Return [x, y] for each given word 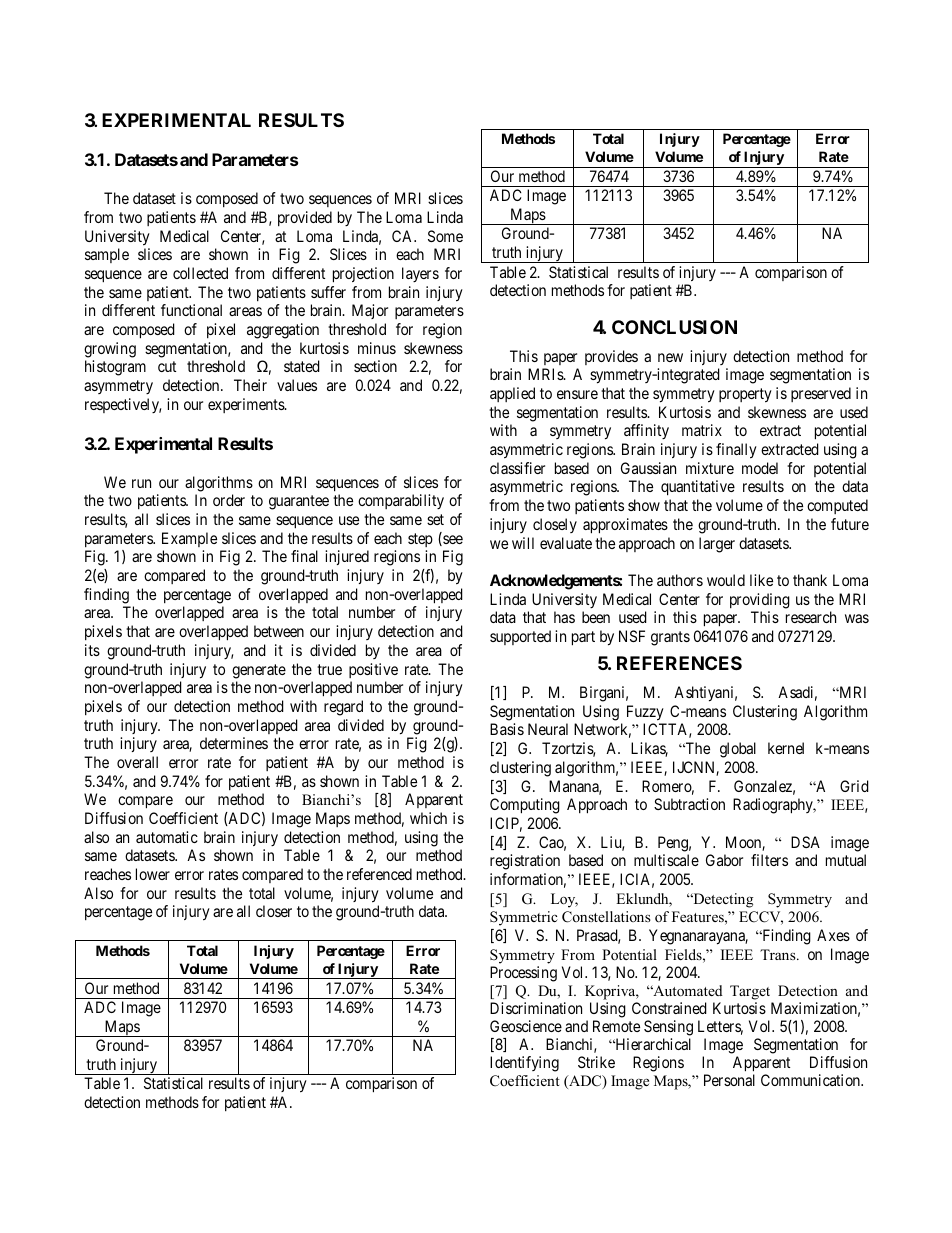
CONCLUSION [674, 327]
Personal [729, 1080]
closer [274, 911]
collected [200, 273]
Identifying [524, 1064]
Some [445, 236]
